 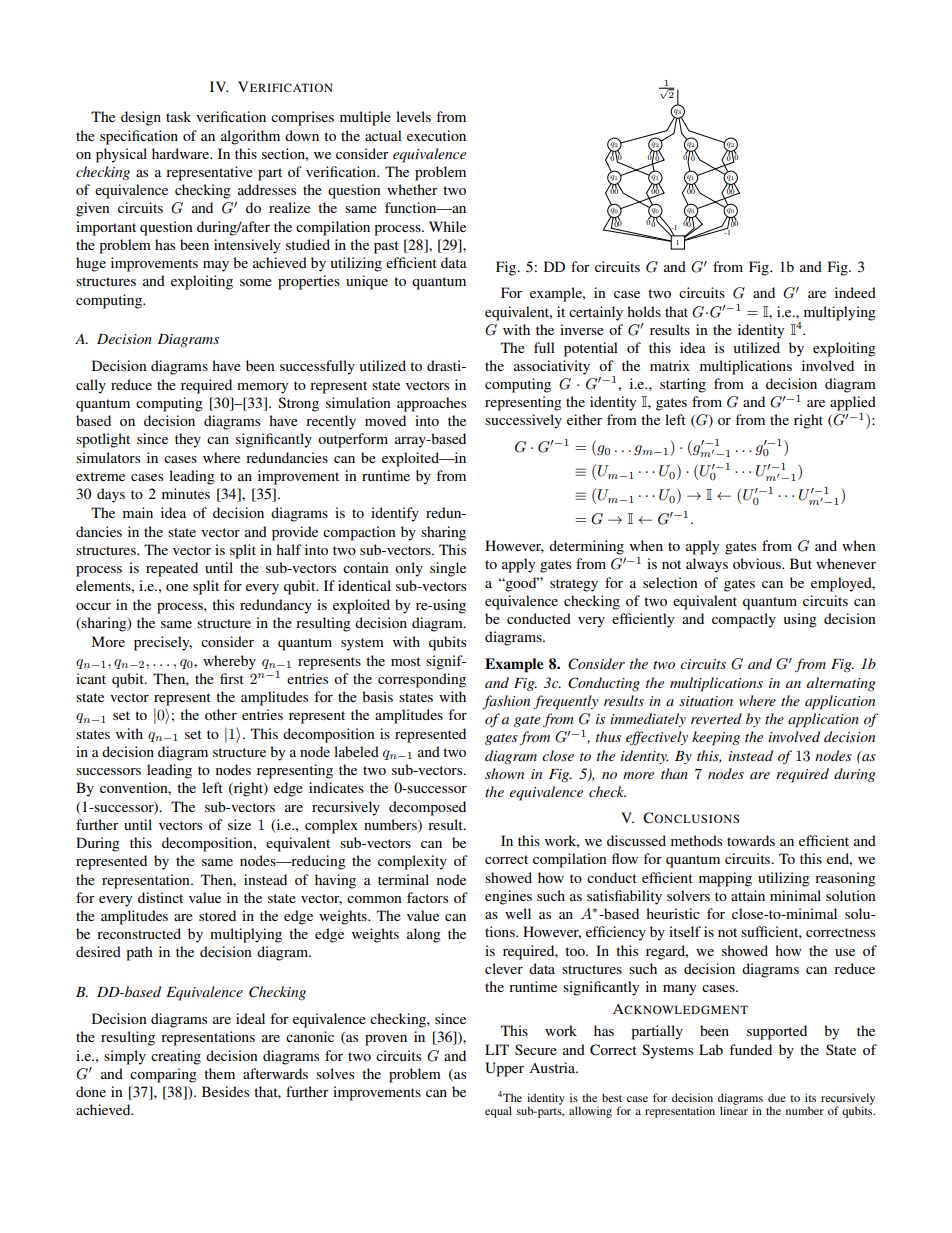 What do you see at coordinates (436, 135) in the document?
I see `execution` at bounding box center [436, 135].
